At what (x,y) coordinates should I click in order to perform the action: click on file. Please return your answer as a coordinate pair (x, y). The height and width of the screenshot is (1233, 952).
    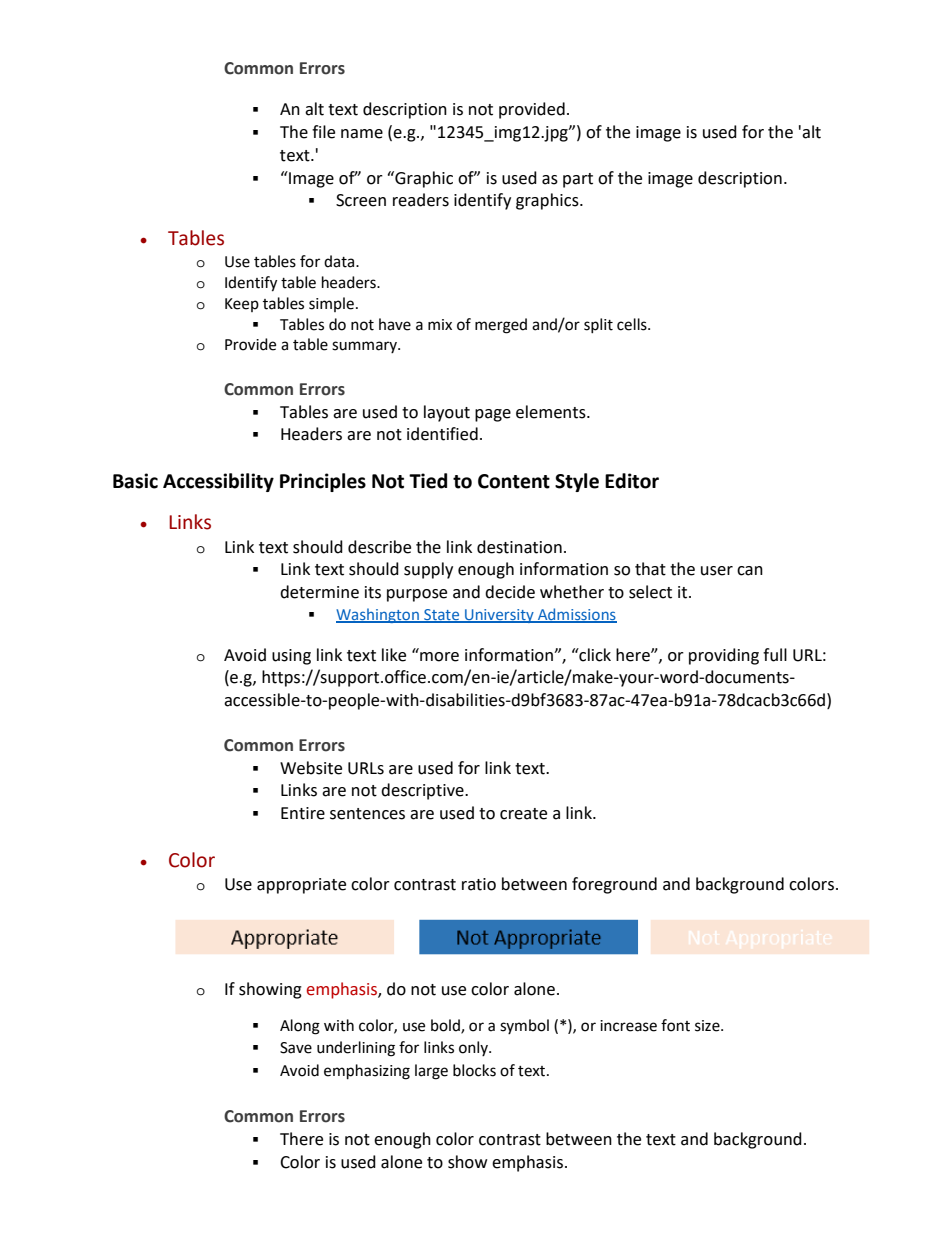
    Looking at the image, I should click on (323, 132).
